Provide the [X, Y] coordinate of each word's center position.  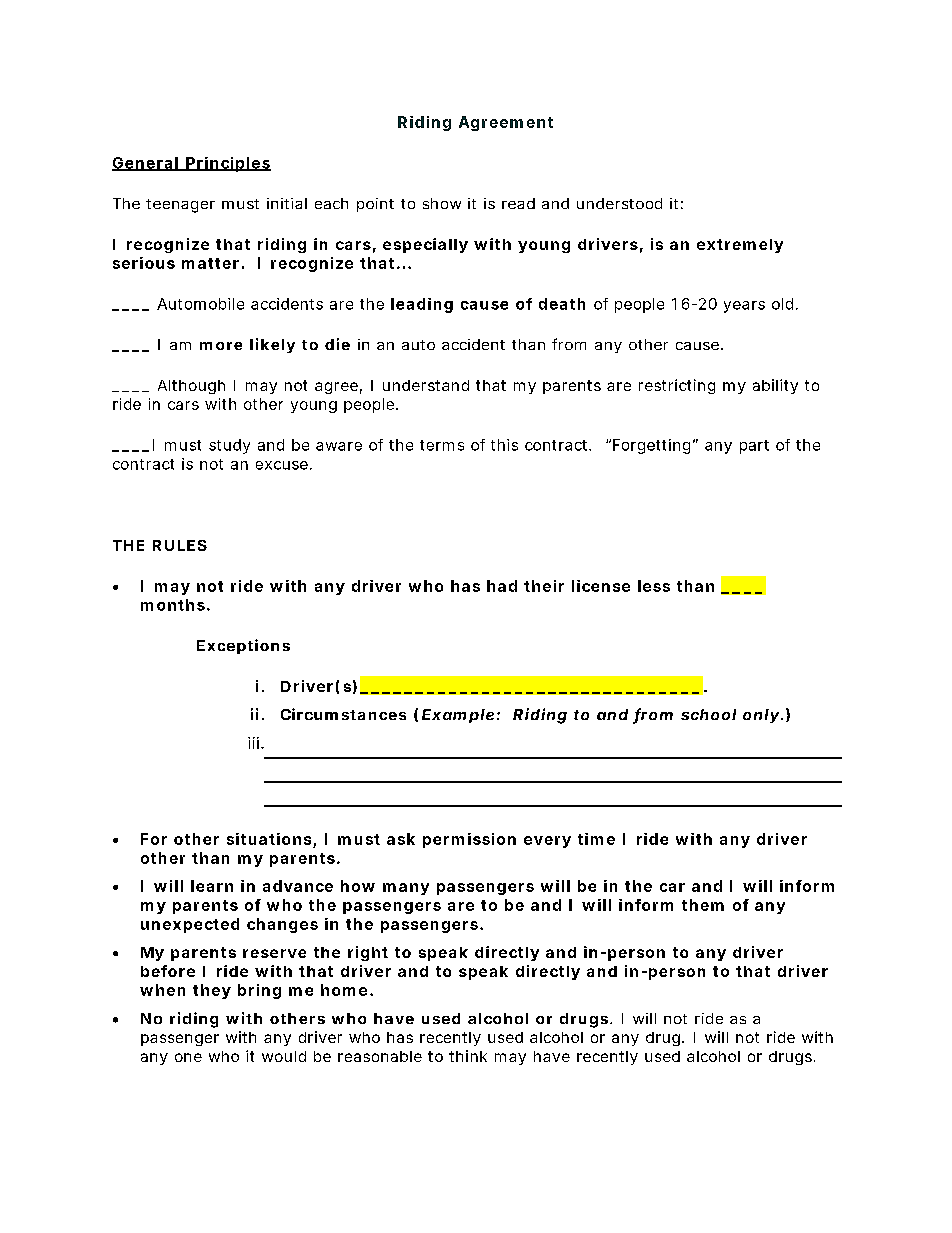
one [188, 1057]
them [703, 905]
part [754, 447]
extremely [740, 246]
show [442, 203]
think [468, 1056]
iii [253, 743]
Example [458, 716]
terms [442, 445]
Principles [227, 164]
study [229, 446]
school [708, 714]
